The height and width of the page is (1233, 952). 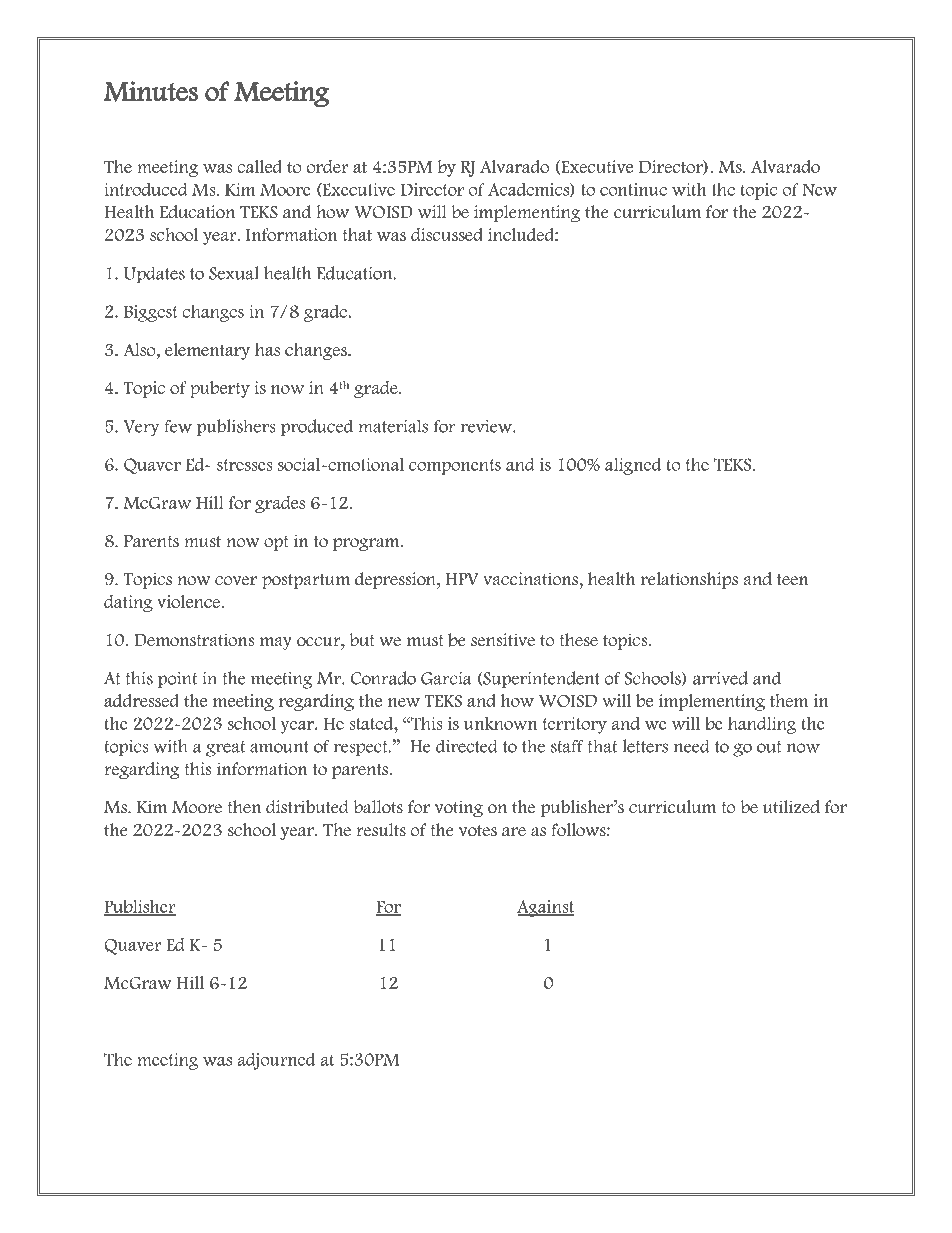 What do you see at coordinates (478, 831) in the page?
I see `votes` at bounding box center [478, 831].
